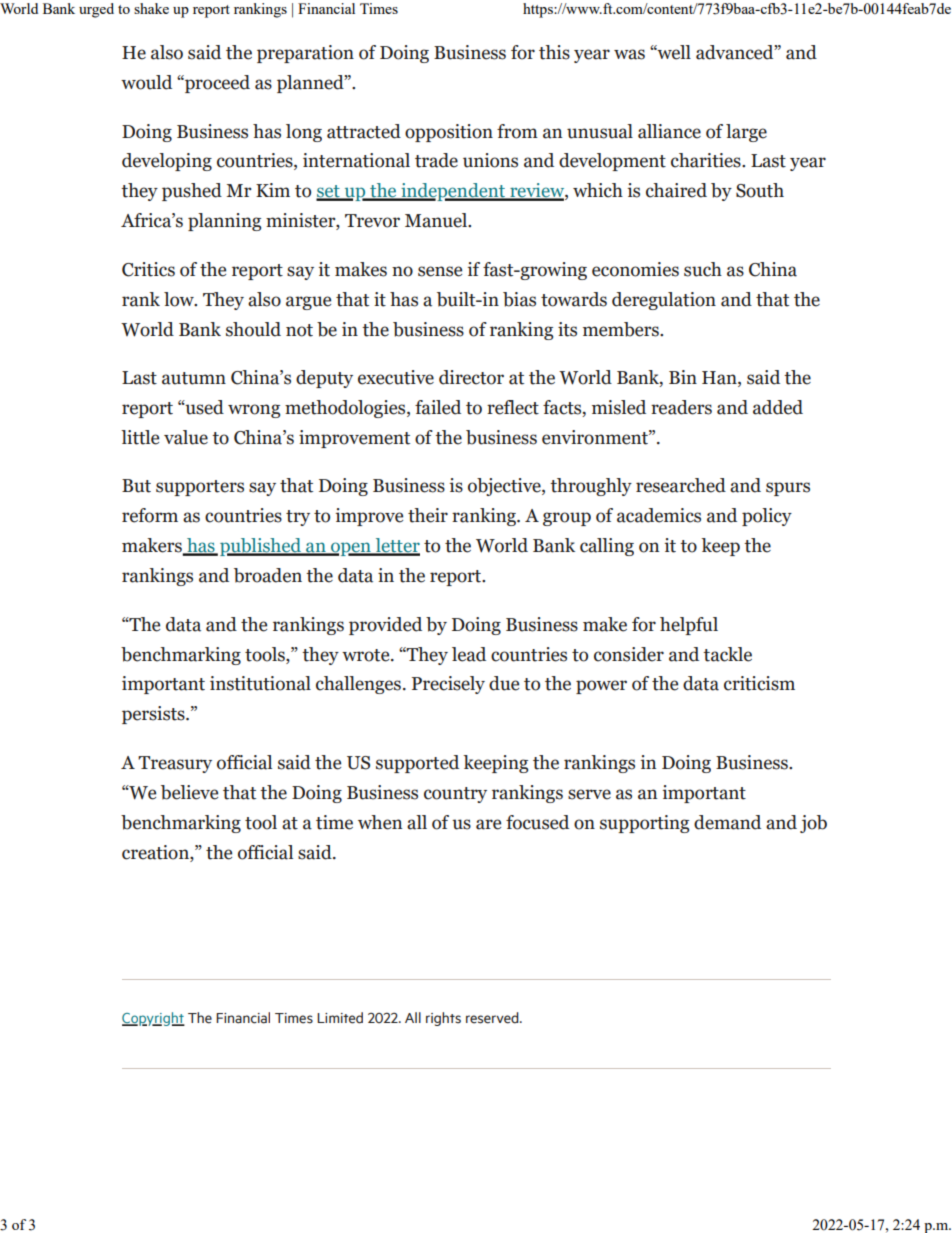  Describe the element at coordinates (194, 378) in the screenshot. I see `autumn` at that location.
